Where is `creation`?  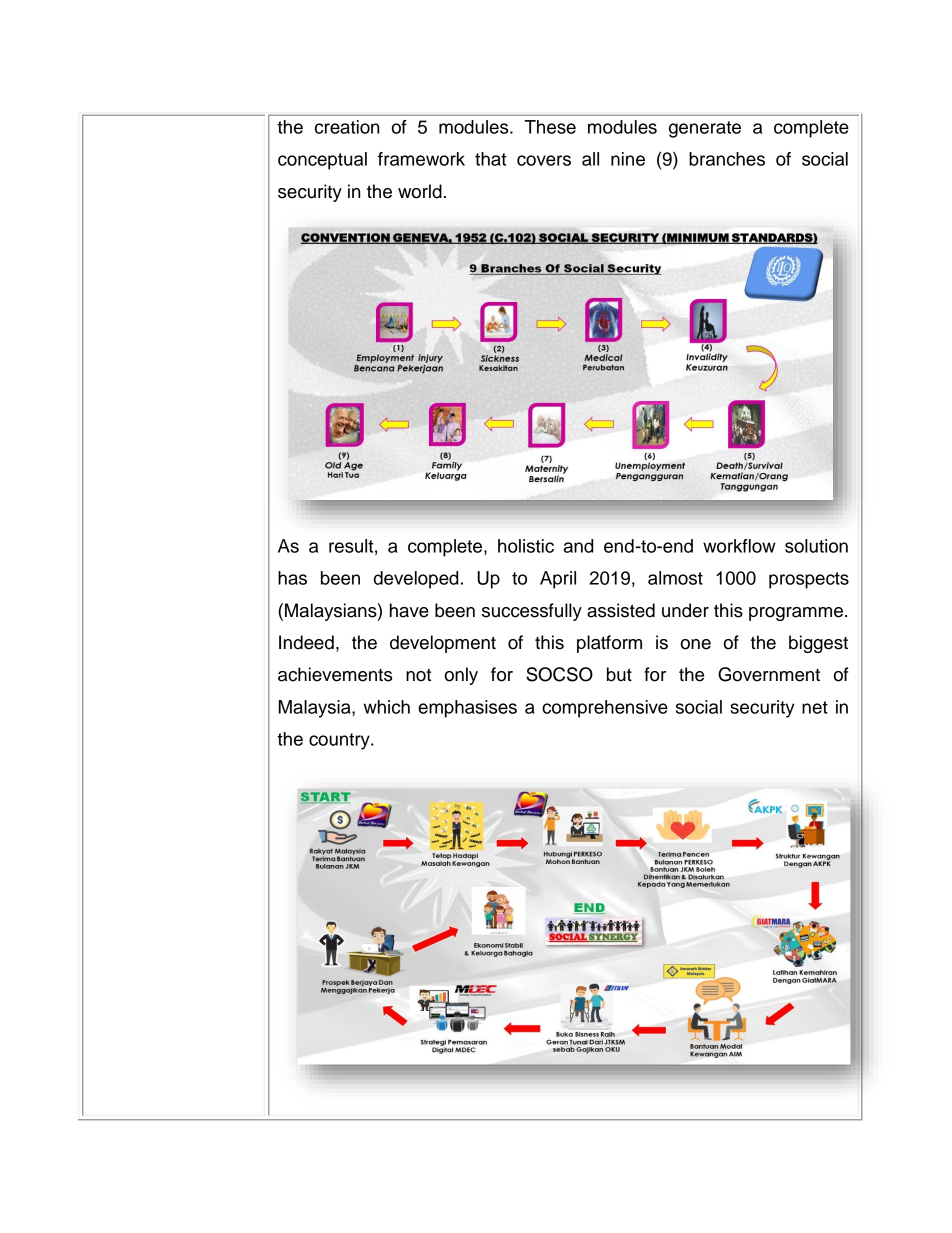 creation is located at coordinates (347, 127).
